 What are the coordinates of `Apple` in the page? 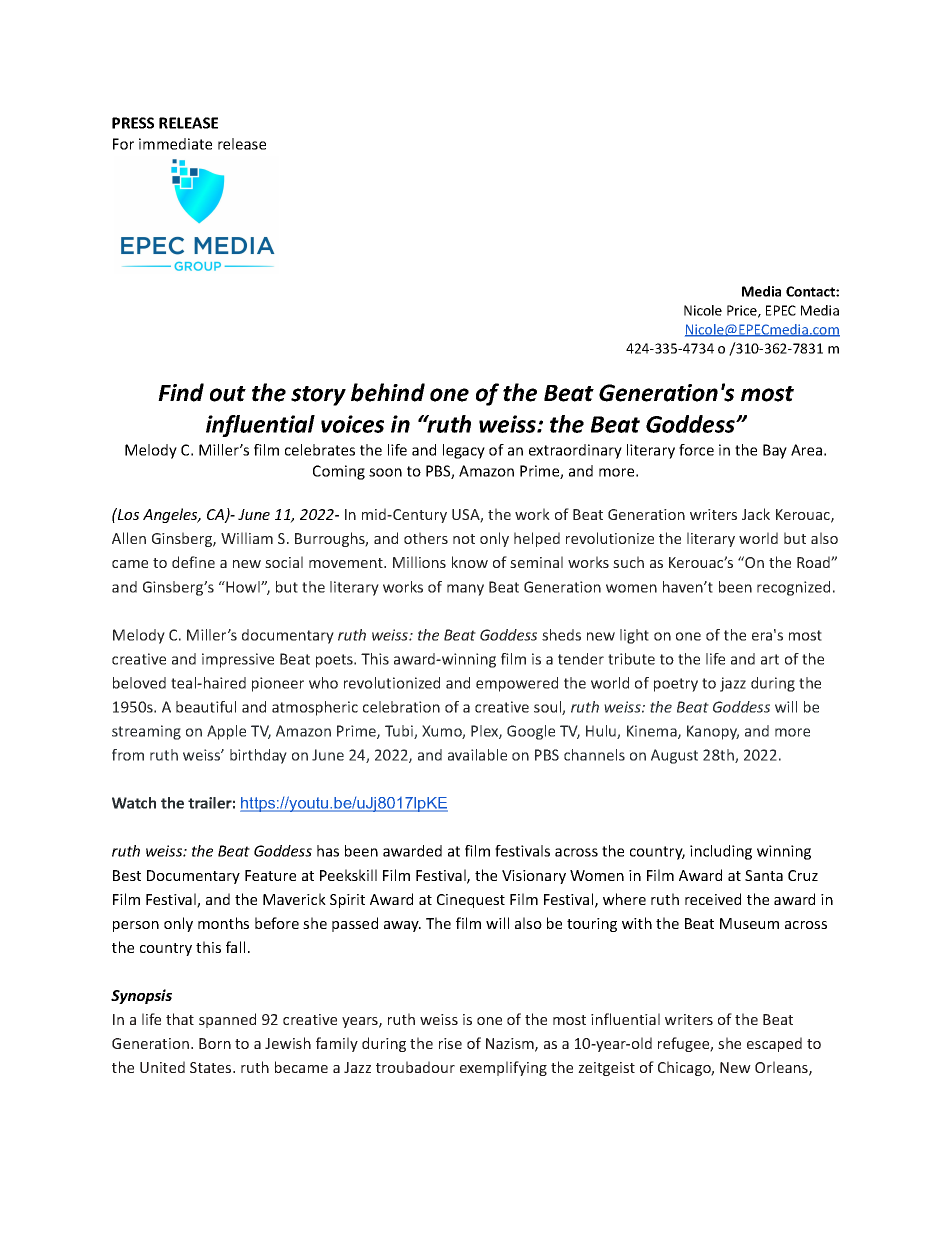 It's located at (226, 732).
